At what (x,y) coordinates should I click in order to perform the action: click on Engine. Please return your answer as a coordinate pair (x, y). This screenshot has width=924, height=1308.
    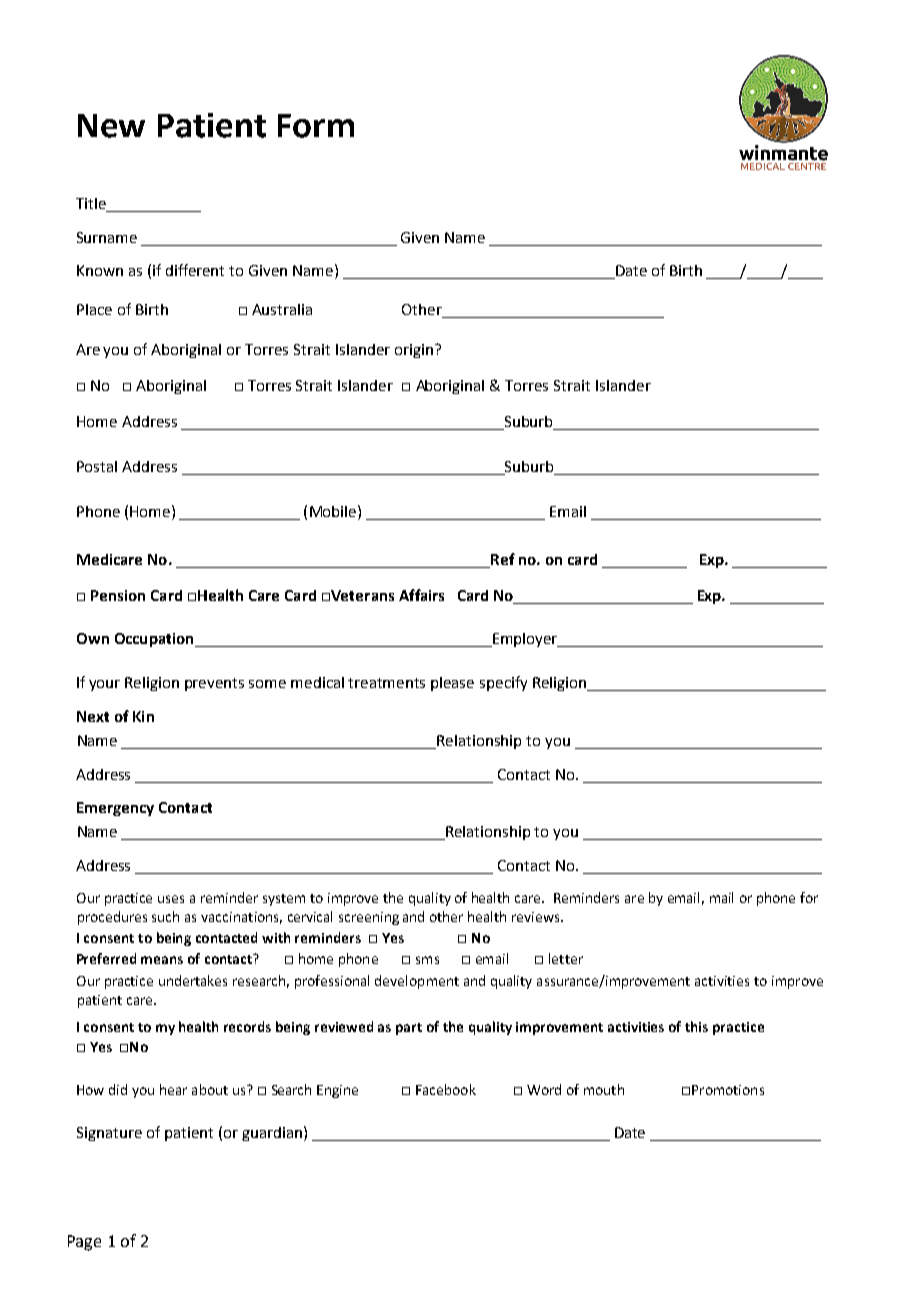
    Looking at the image, I should click on (337, 1091).
